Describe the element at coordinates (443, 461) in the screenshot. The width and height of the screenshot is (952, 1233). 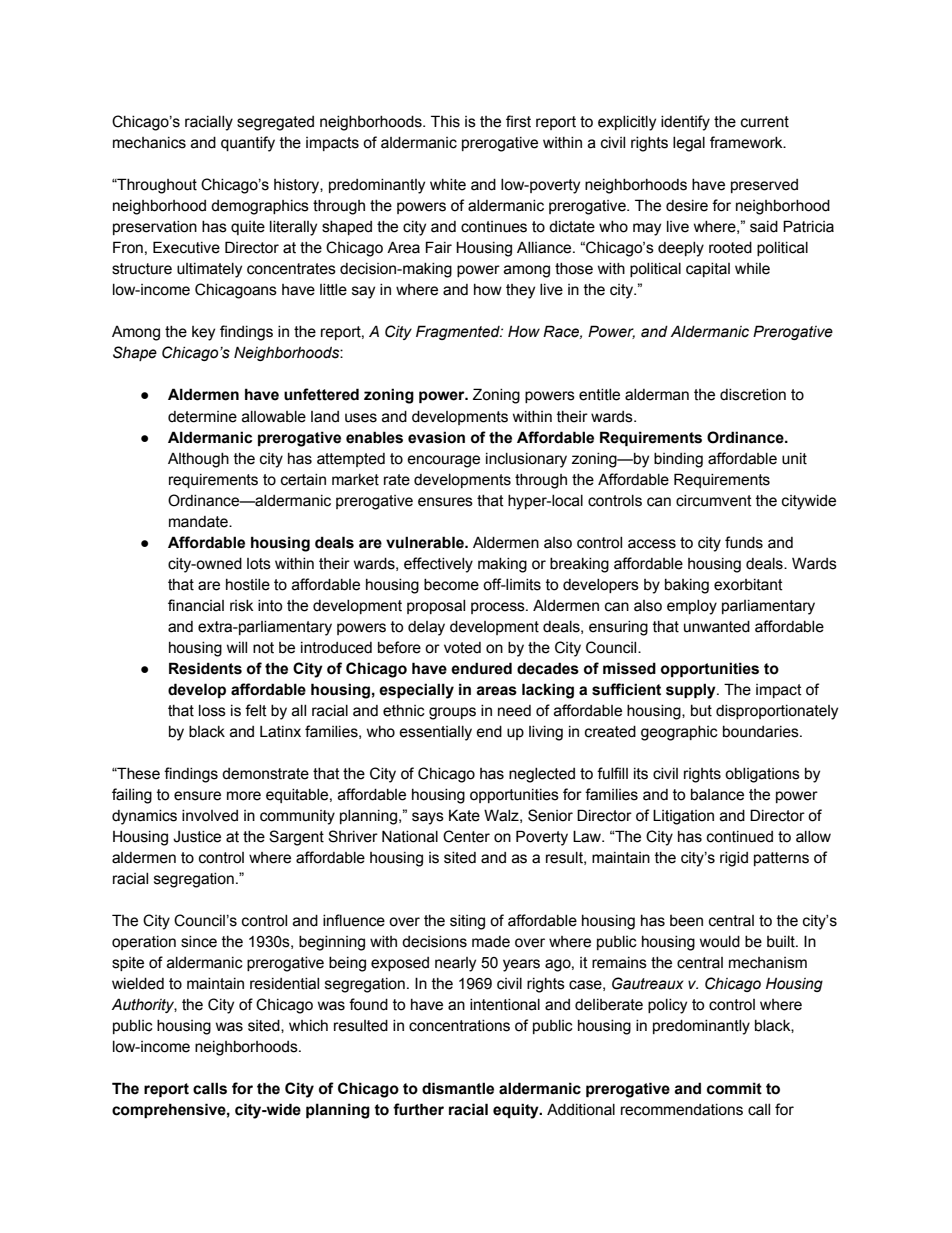
I see `encourage` at that location.
